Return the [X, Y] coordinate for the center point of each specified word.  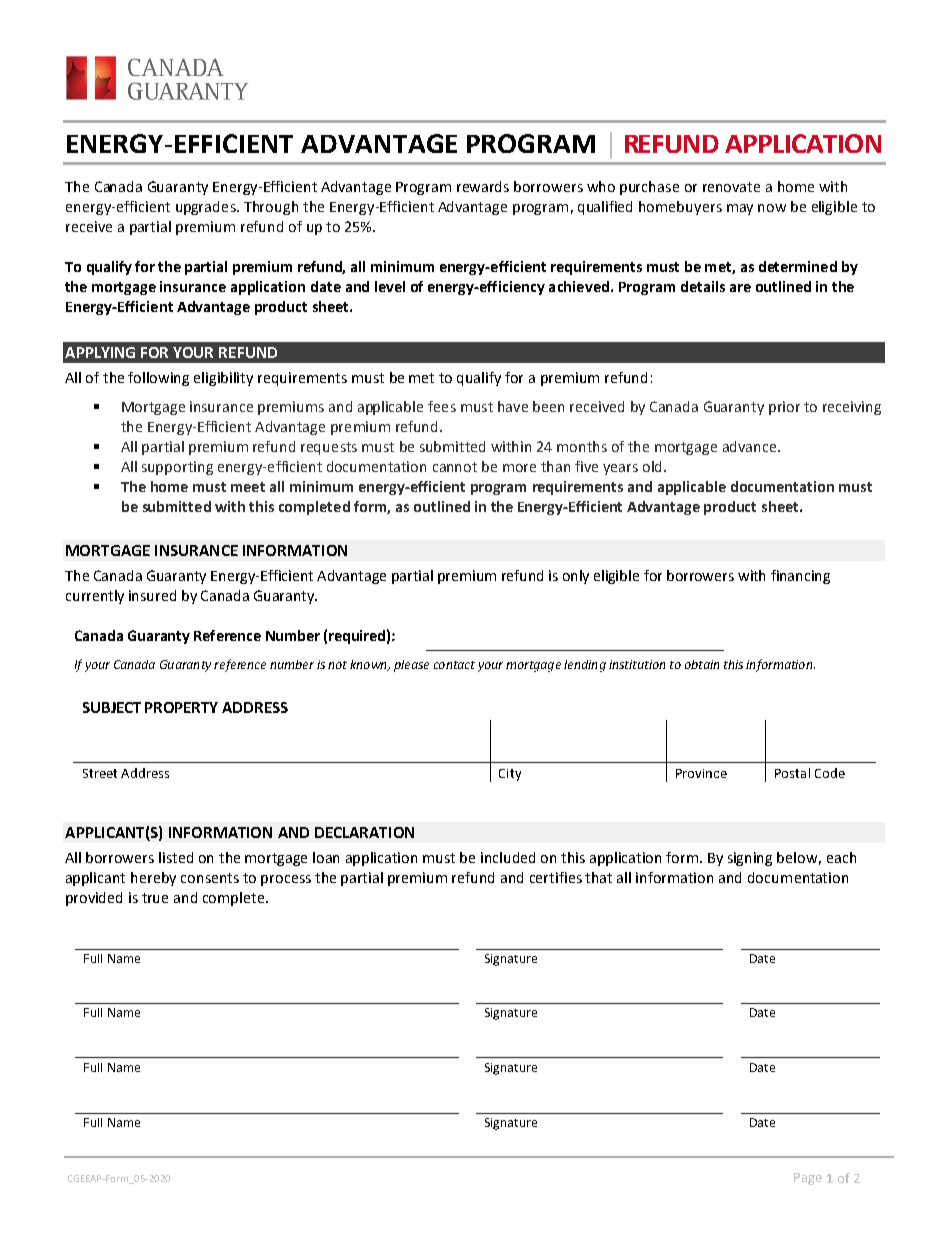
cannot [455, 467]
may [740, 209]
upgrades [207, 208]
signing [750, 859]
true [155, 898]
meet [248, 487]
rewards [483, 186]
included [508, 857]
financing [800, 577]
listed [176, 857]
